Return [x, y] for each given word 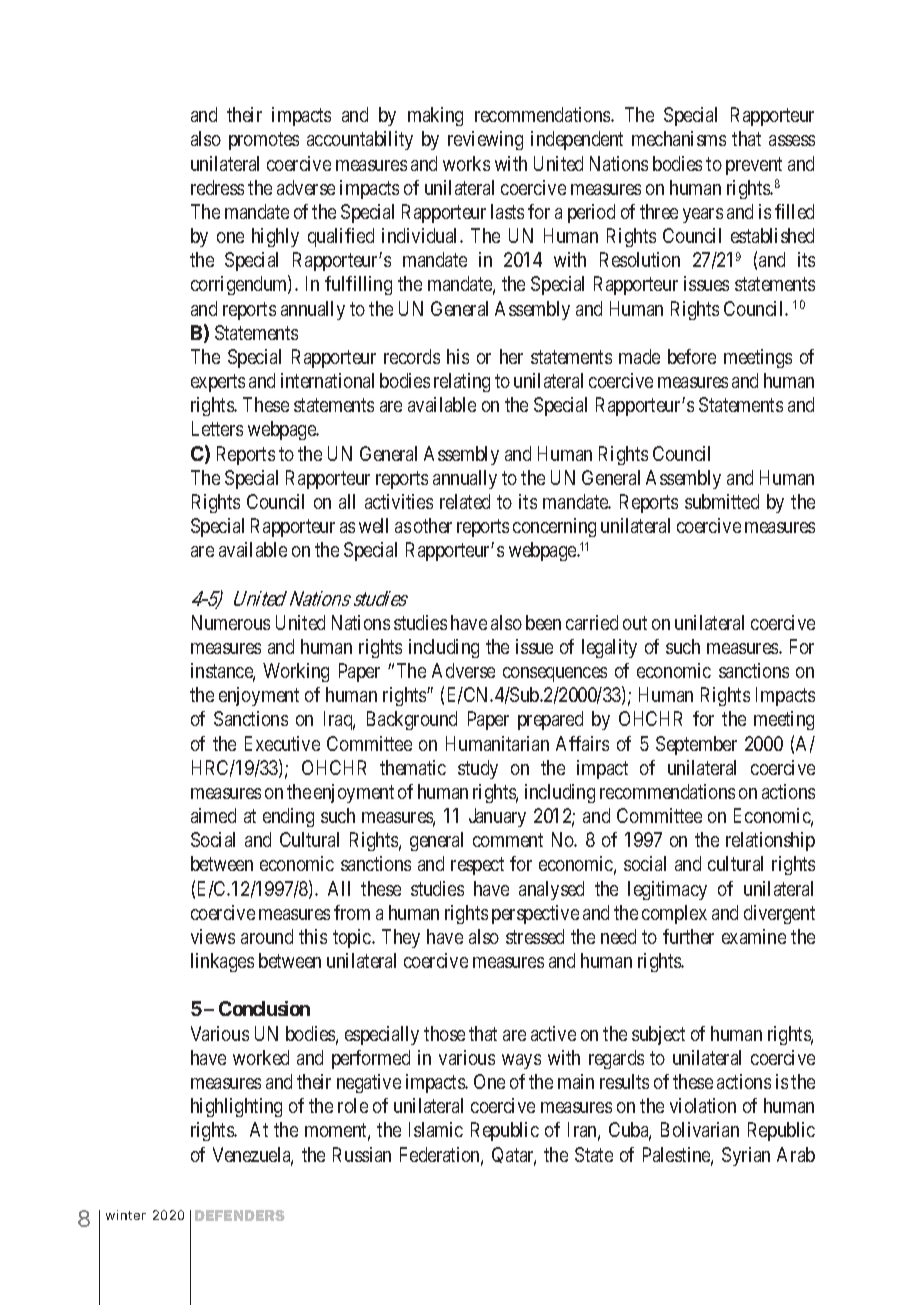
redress [217, 187]
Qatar [514, 1156]
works [466, 163]
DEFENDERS [240, 1215]
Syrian [746, 1156]
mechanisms [679, 138]
